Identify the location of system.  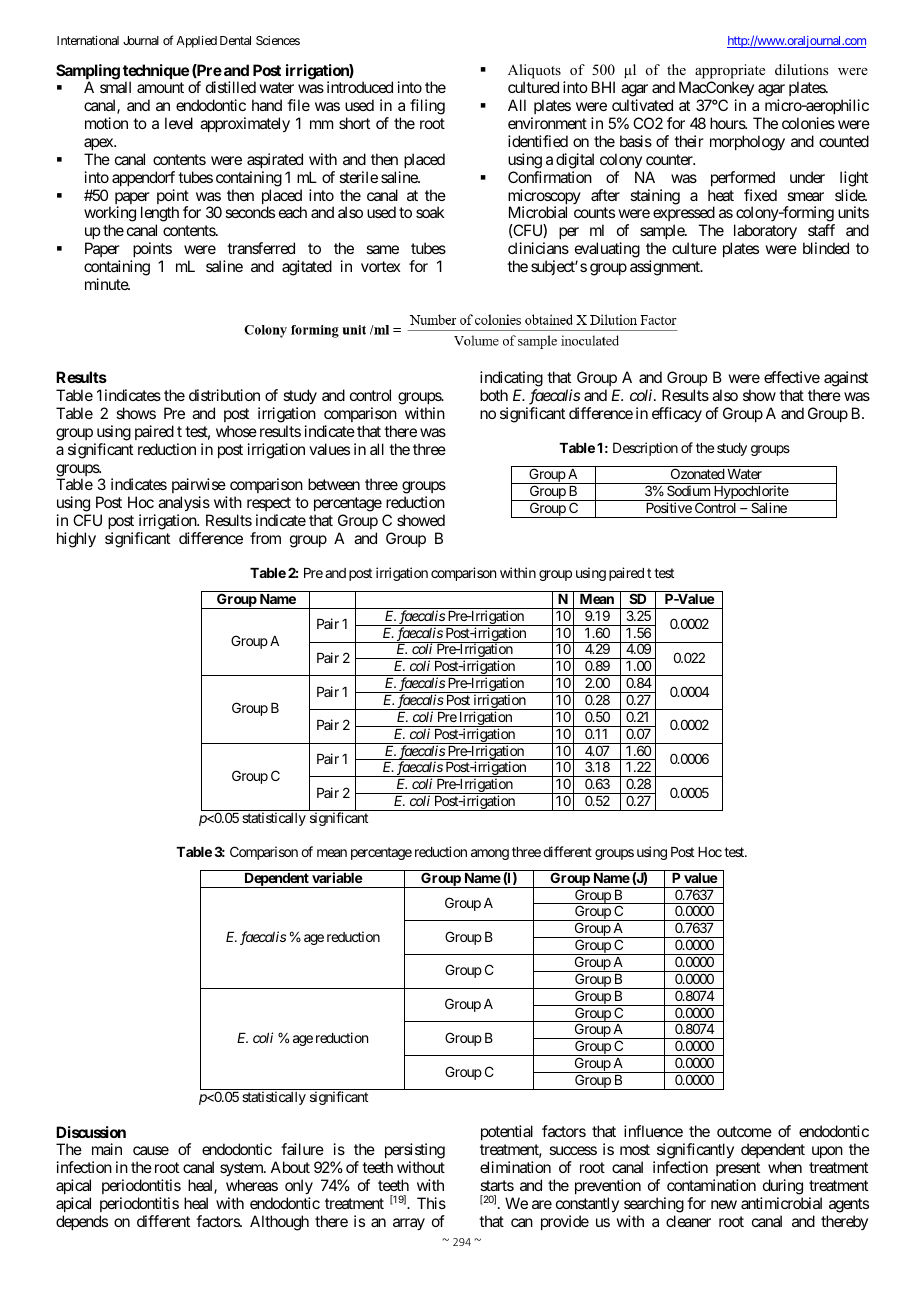
(242, 1169).
